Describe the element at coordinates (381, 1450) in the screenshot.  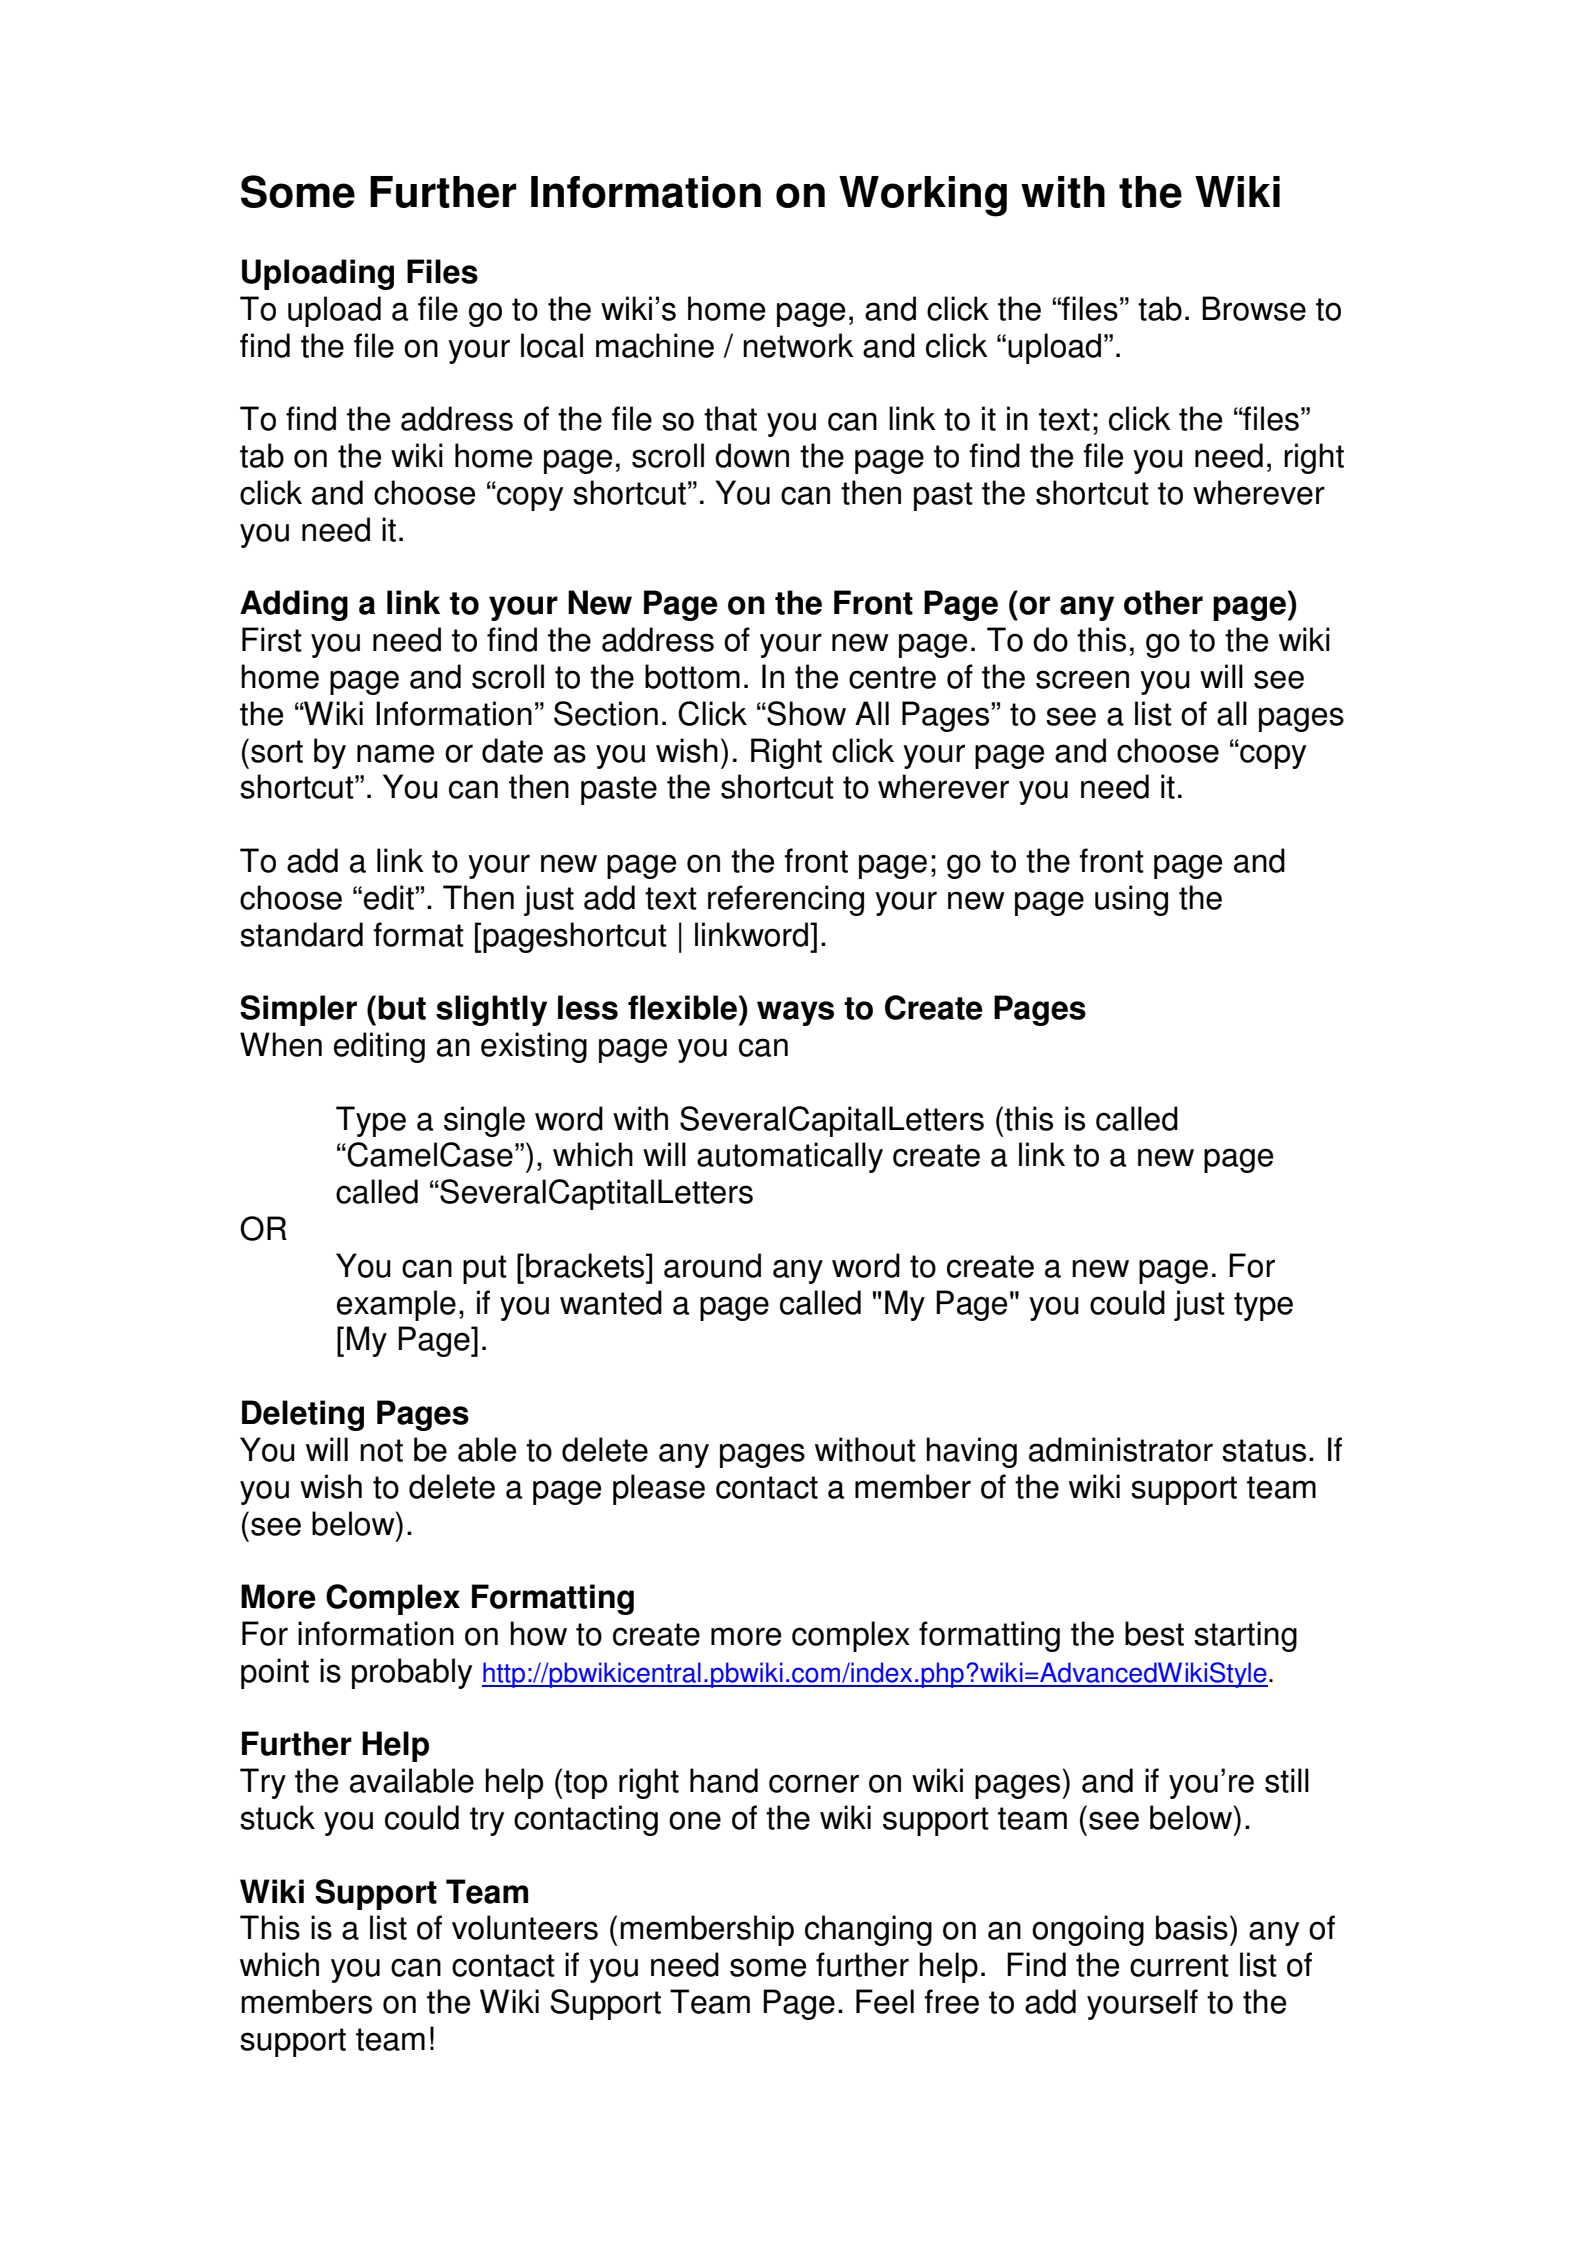
I see `not` at that location.
